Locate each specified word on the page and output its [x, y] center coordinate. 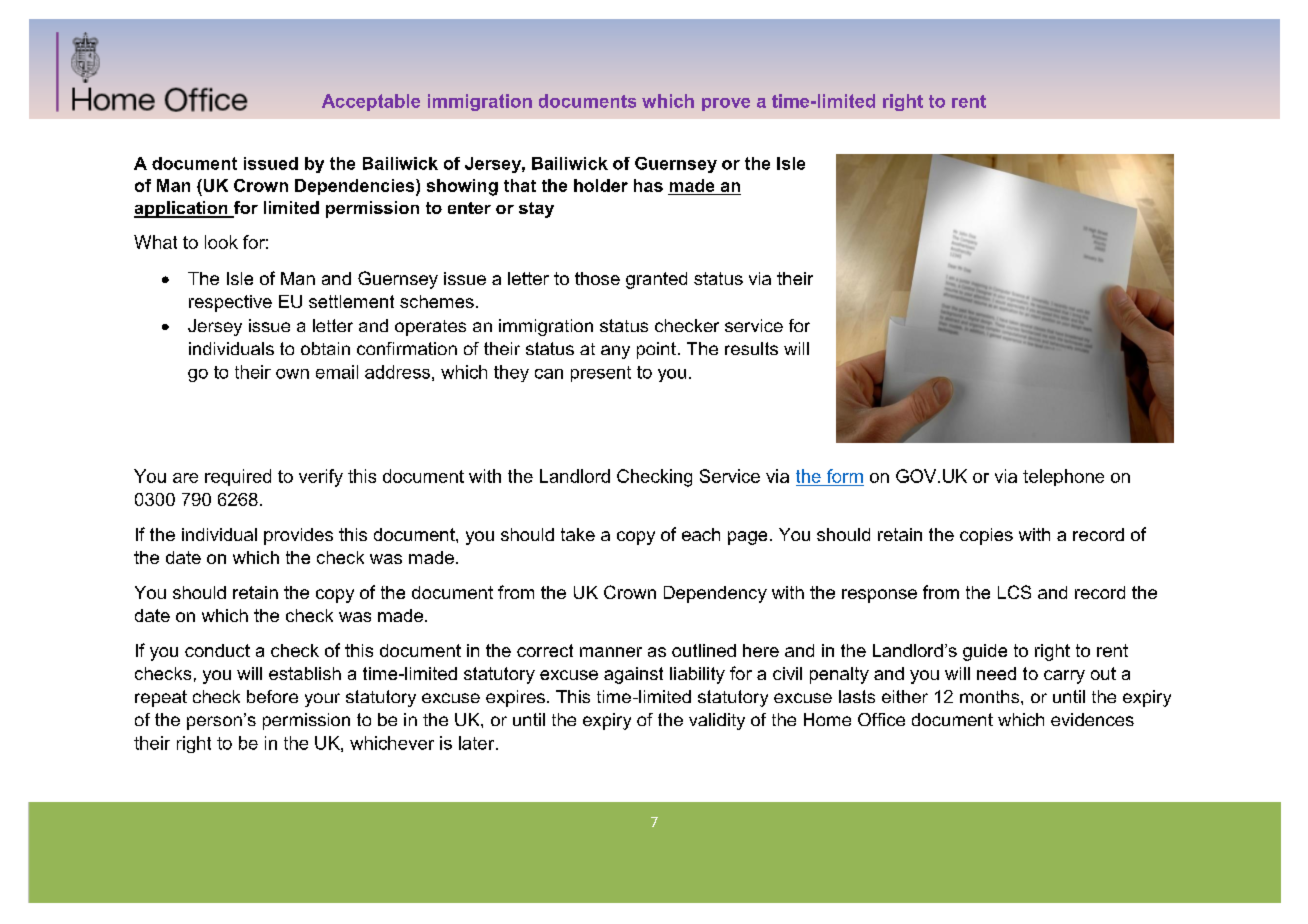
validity [717, 721]
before [272, 696]
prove [726, 104]
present [601, 374]
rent [969, 101]
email [337, 372]
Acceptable [371, 102]
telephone [1063, 477]
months [991, 696]
